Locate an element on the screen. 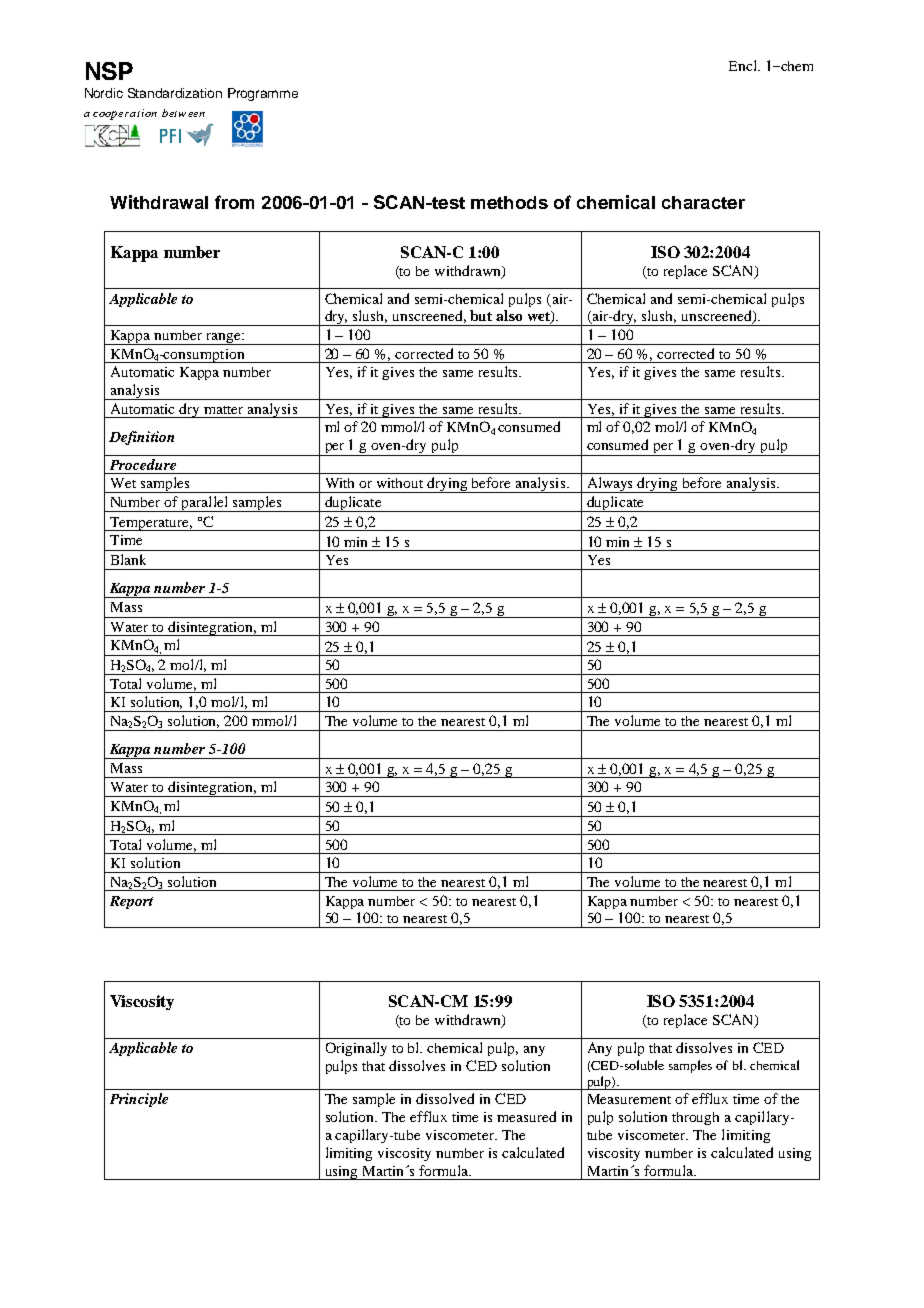  Definition is located at coordinates (141, 438).
